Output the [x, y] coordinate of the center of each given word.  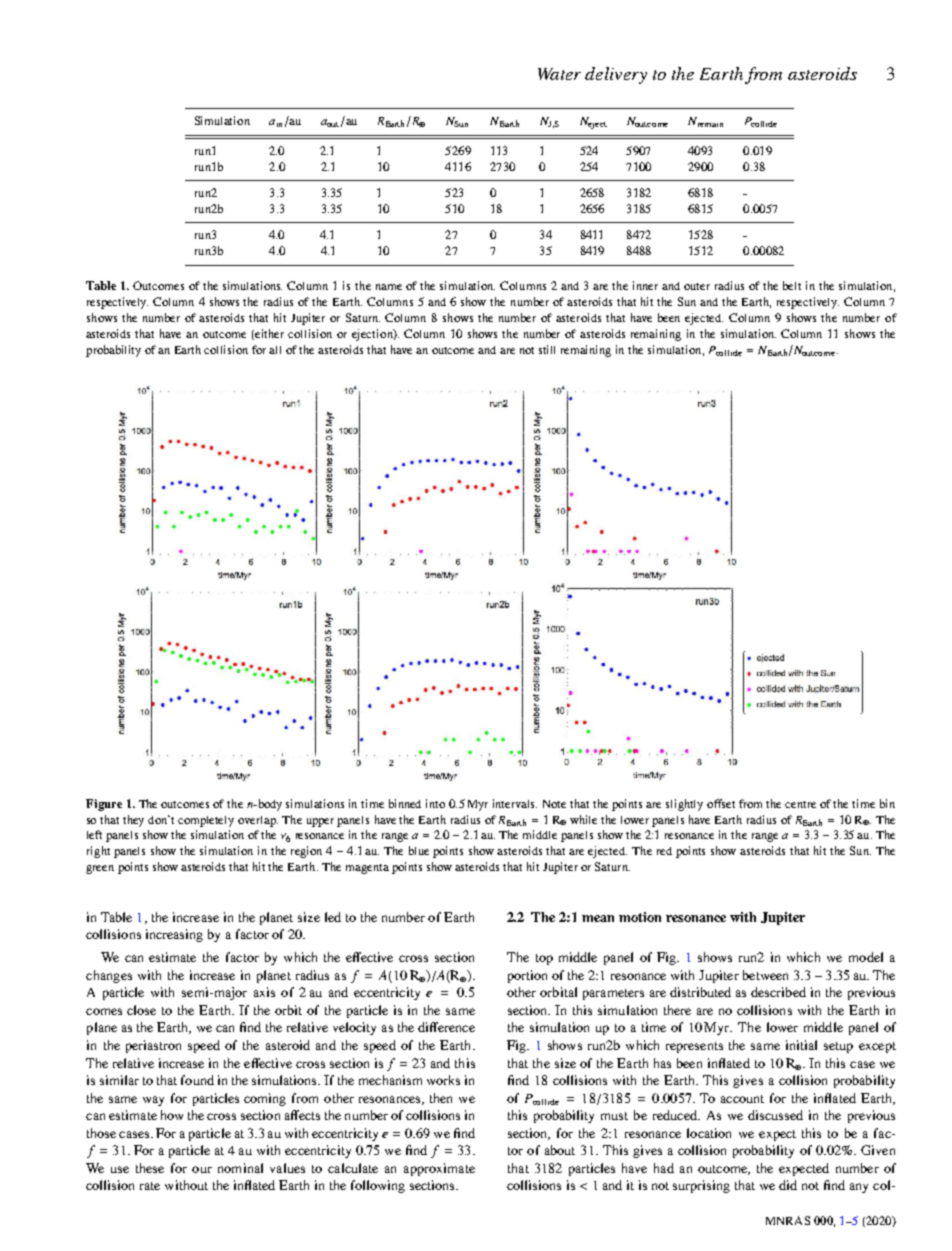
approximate [439, 1169]
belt [792, 285]
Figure [104, 805]
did [788, 1185]
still [547, 349]
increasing [174, 935]
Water [559, 74]
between [765, 975]
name [389, 287]
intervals [515, 803]
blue [419, 850]
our [202, 1169]
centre [800, 804]
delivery [616, 75]
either [269, 333]
